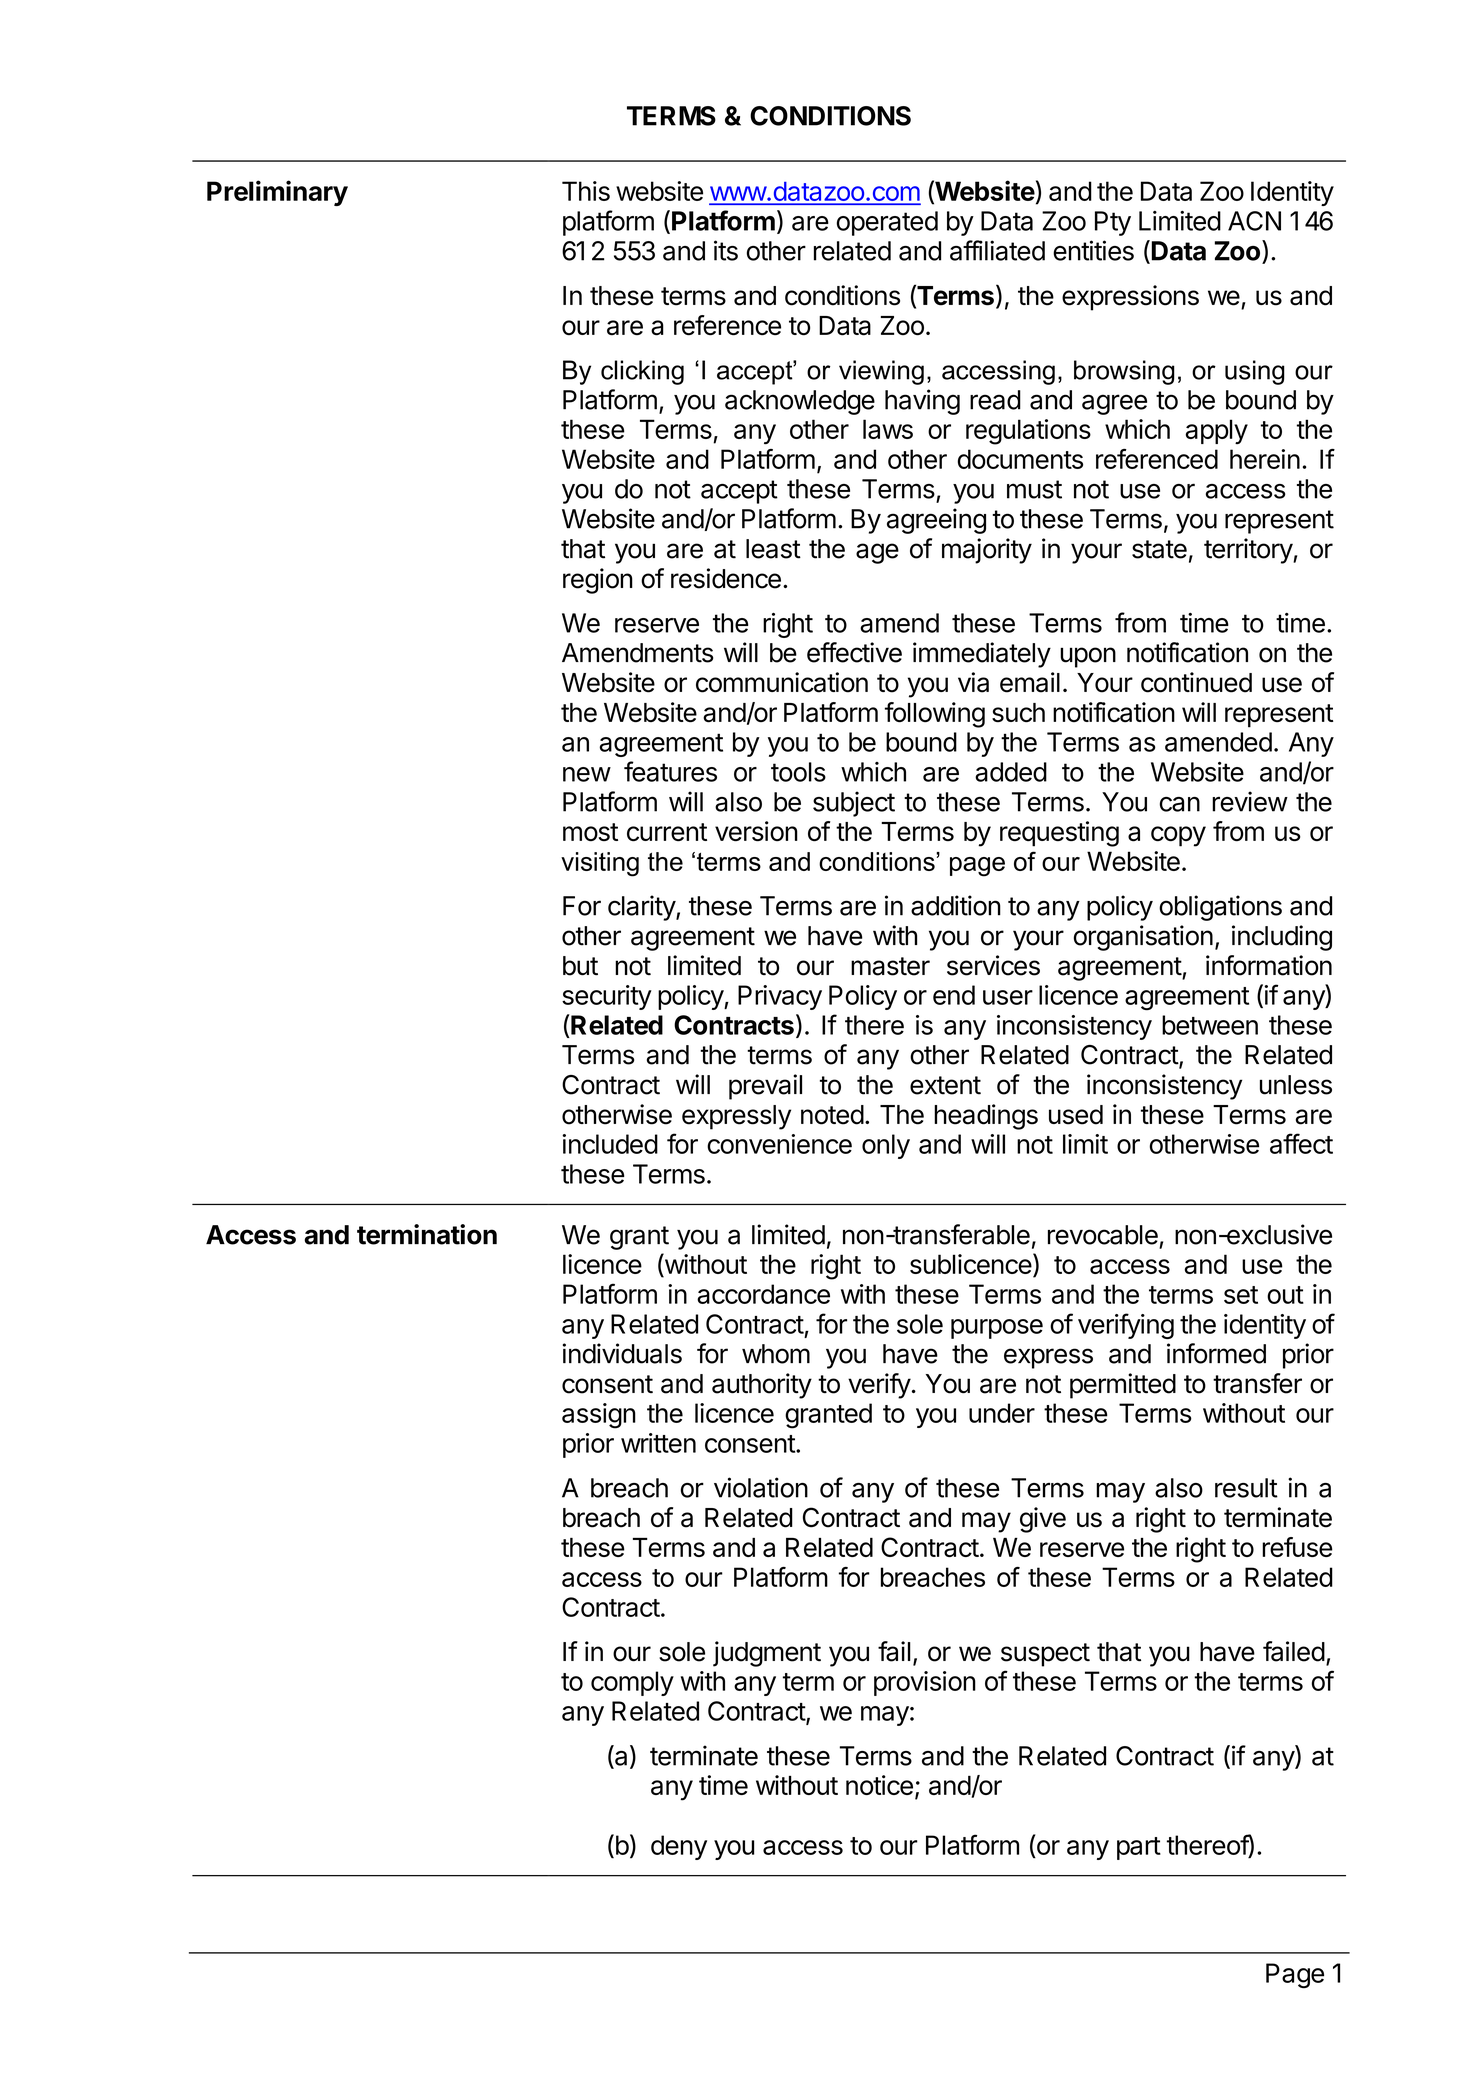 This screenshot has height=2077, width=1468. I want to click on but, so click(580, 966).
